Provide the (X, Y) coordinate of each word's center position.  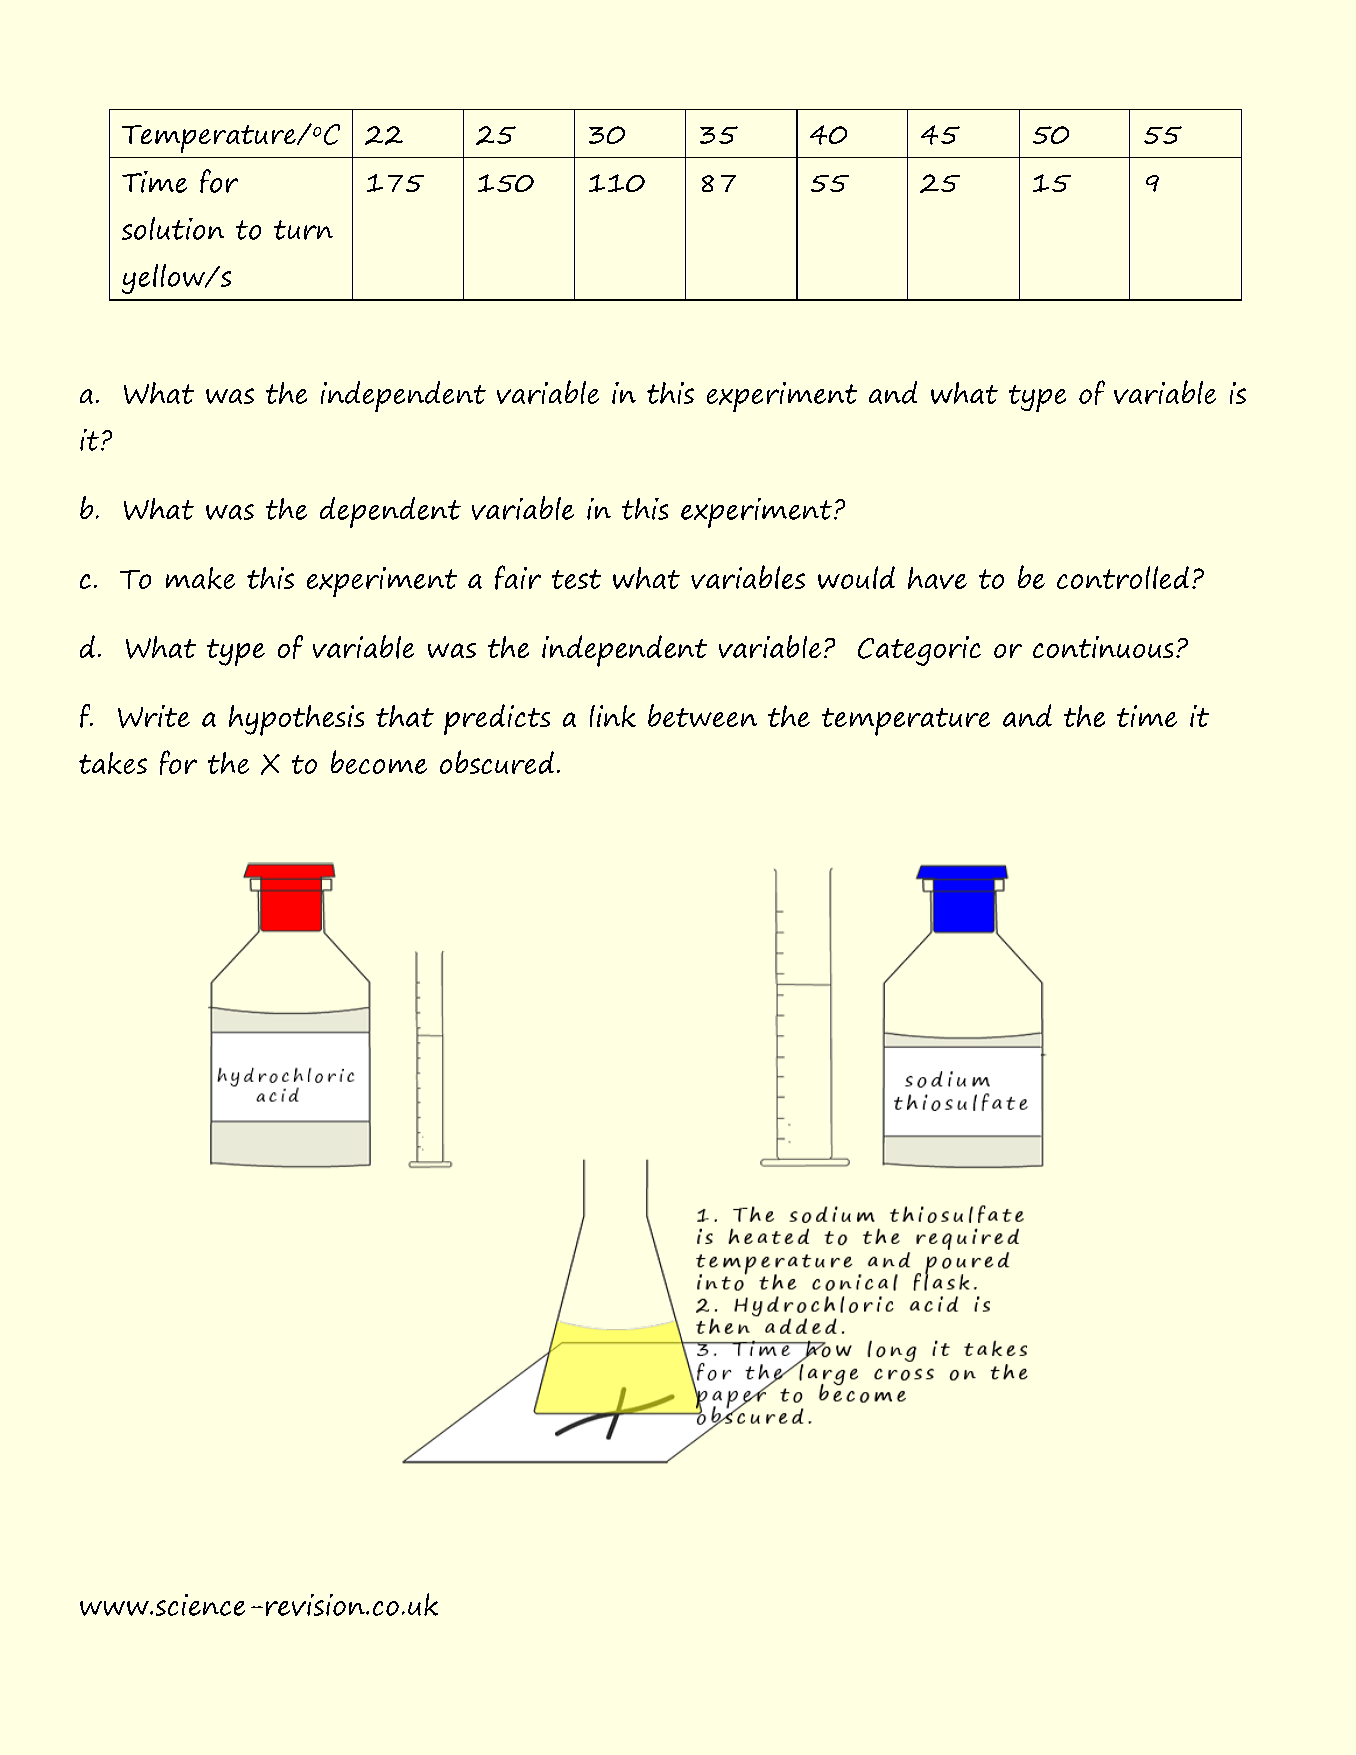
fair (518, 577)
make (200, 578)
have (937, 578)
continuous (1103, 647)
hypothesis (296, 720)
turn (303, 230)
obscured (497, 762)
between (702, 715)
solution (173, 228)
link (613, 716)
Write (154, 716)
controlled (1123, 577)
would (856, 577)
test (576, 579)
